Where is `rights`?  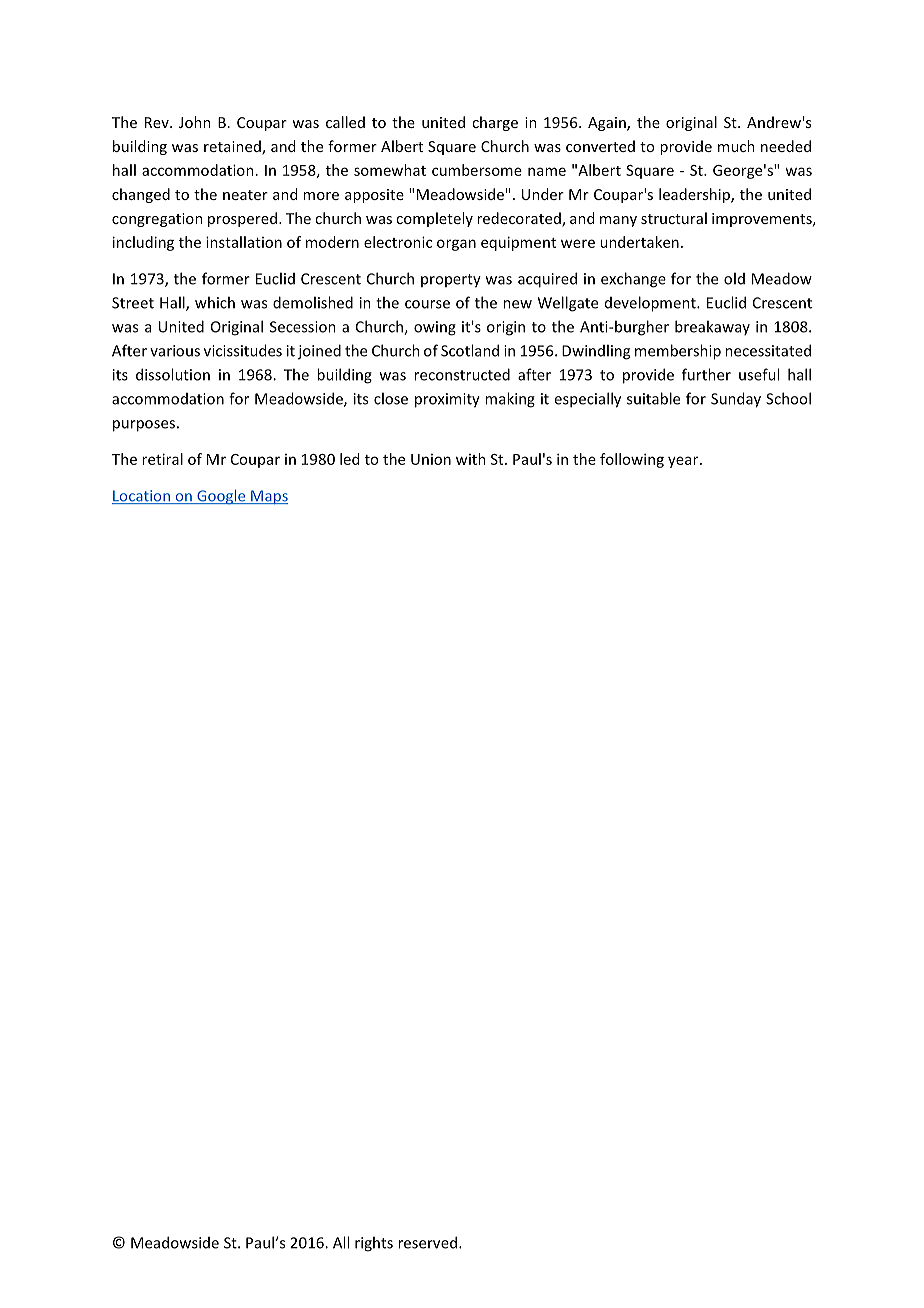 rights is located at coordinates (374, 1244).
